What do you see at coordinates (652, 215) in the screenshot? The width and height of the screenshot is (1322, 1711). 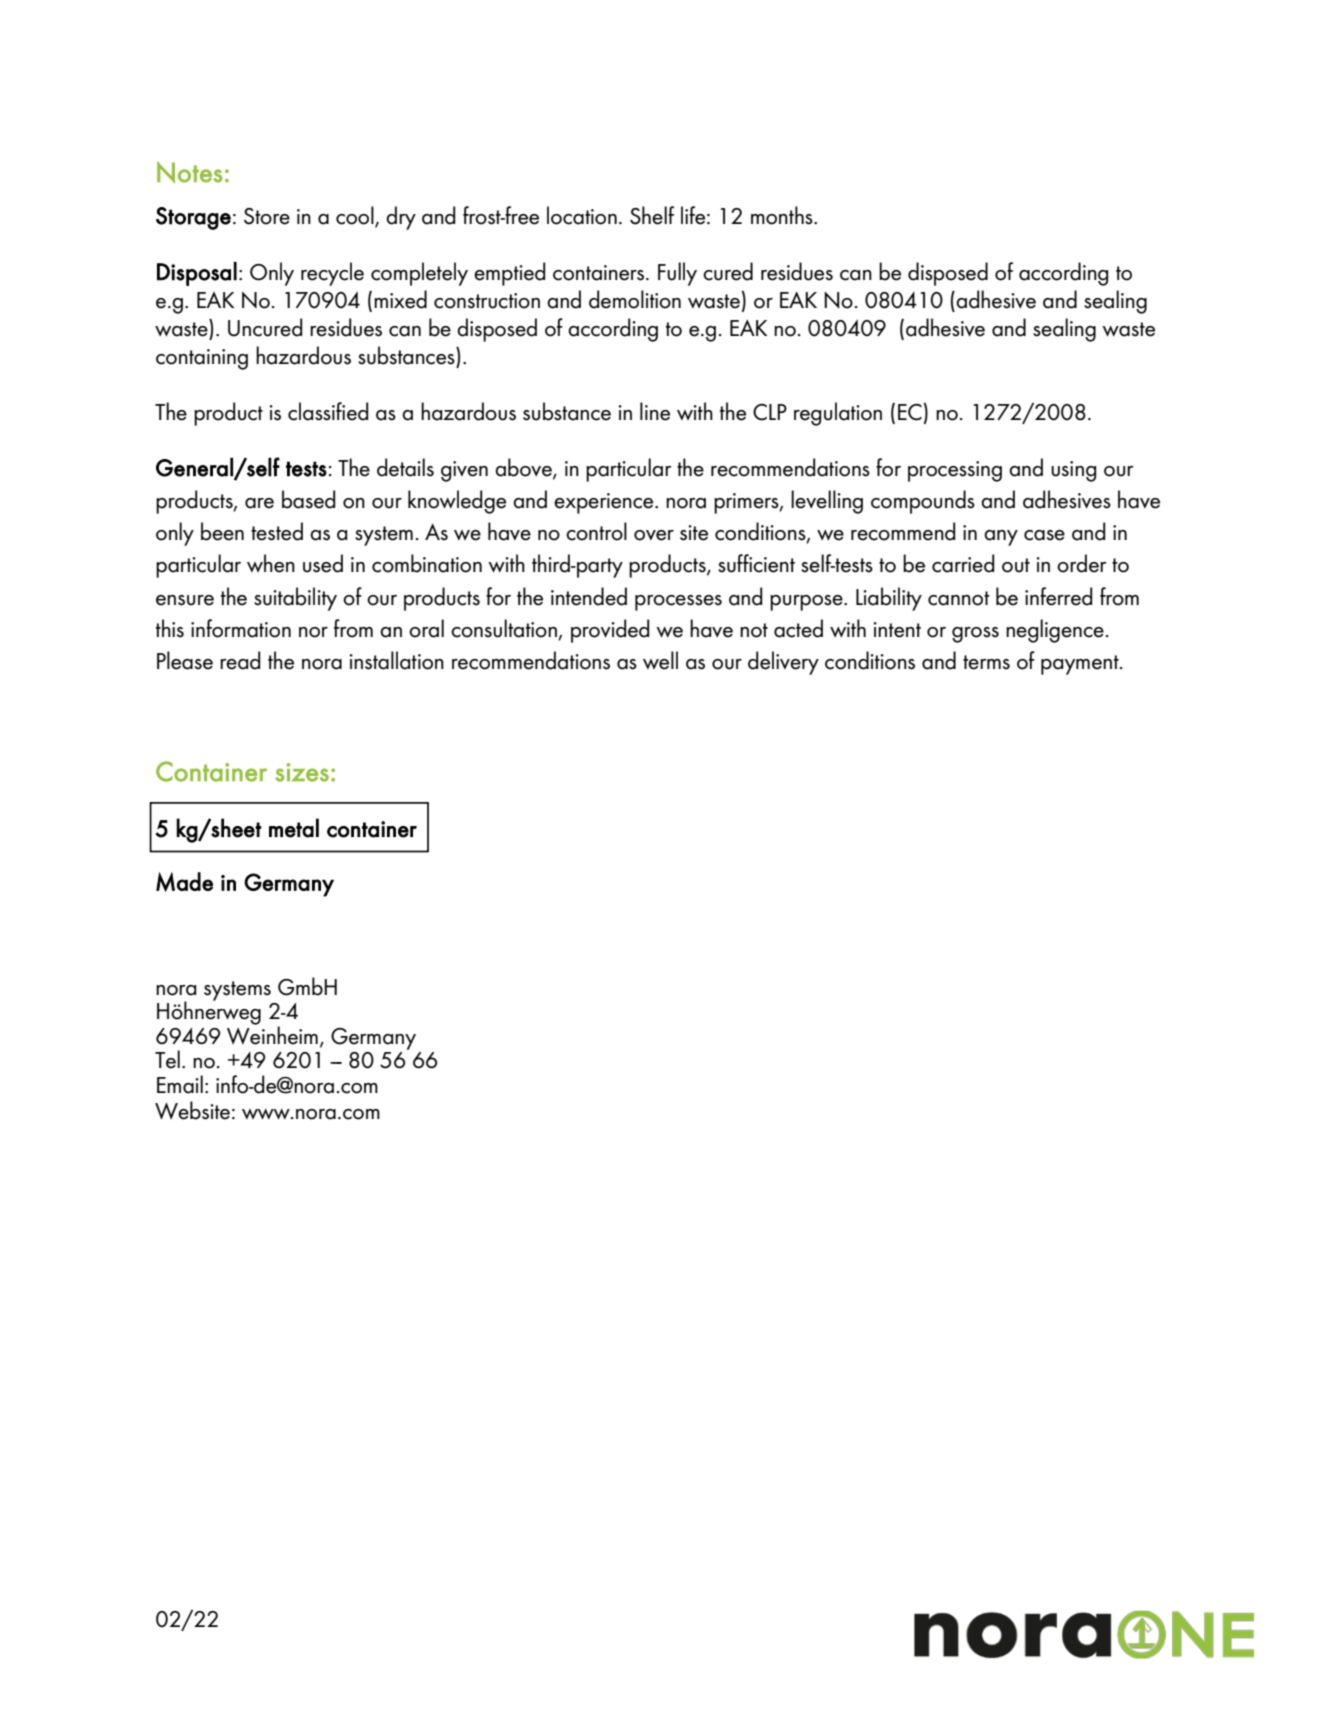 I see `Shelf` at bounding box center [652, 215].
